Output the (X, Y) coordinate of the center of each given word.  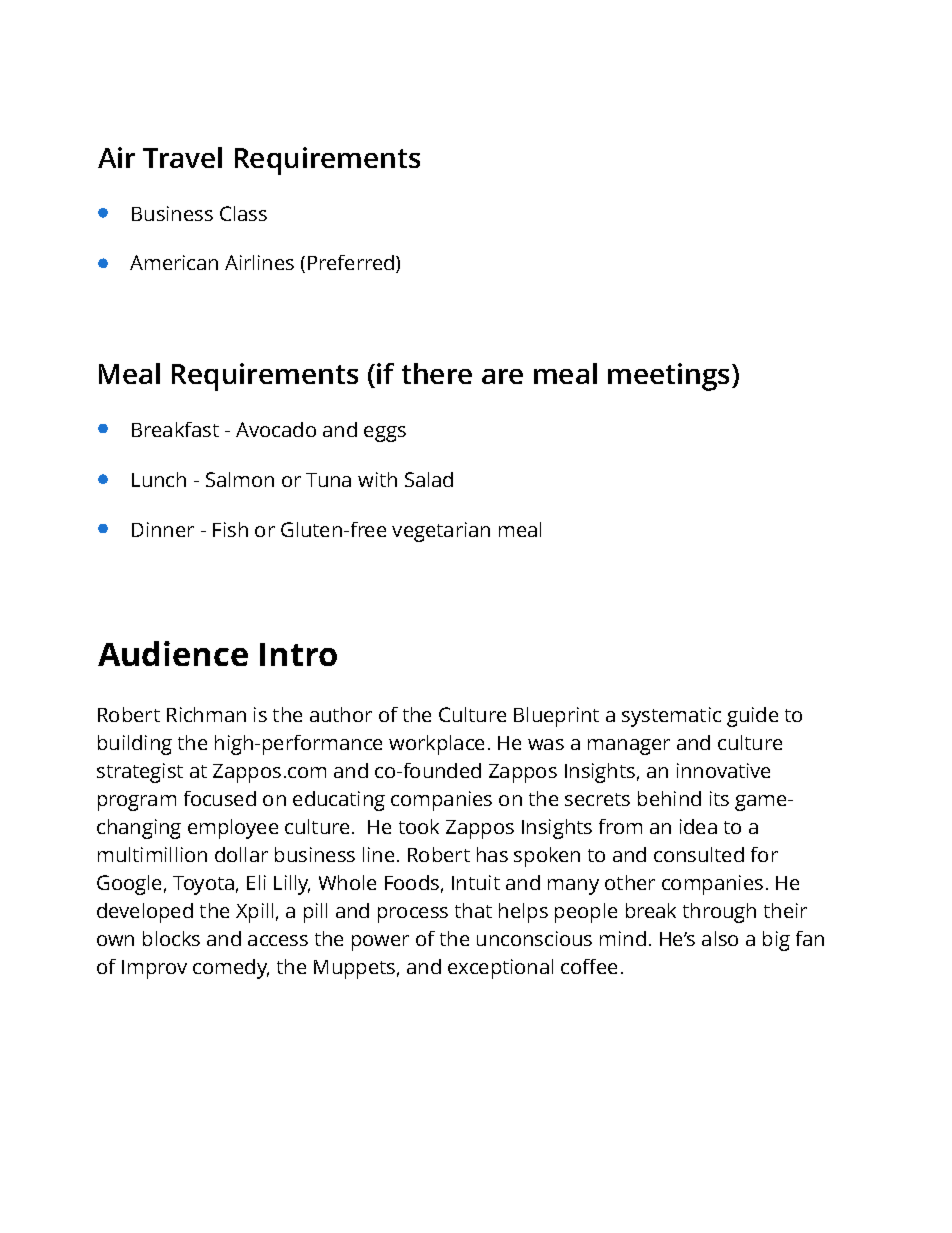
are (502, 376)
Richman (206, 714)
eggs (385, 434)
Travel (182, 157)
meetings (670, 377)
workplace (436, 745)
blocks (171, 938)
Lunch (159, 479)
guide (752, 717)
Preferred (352, 264)
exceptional (500, 969)
